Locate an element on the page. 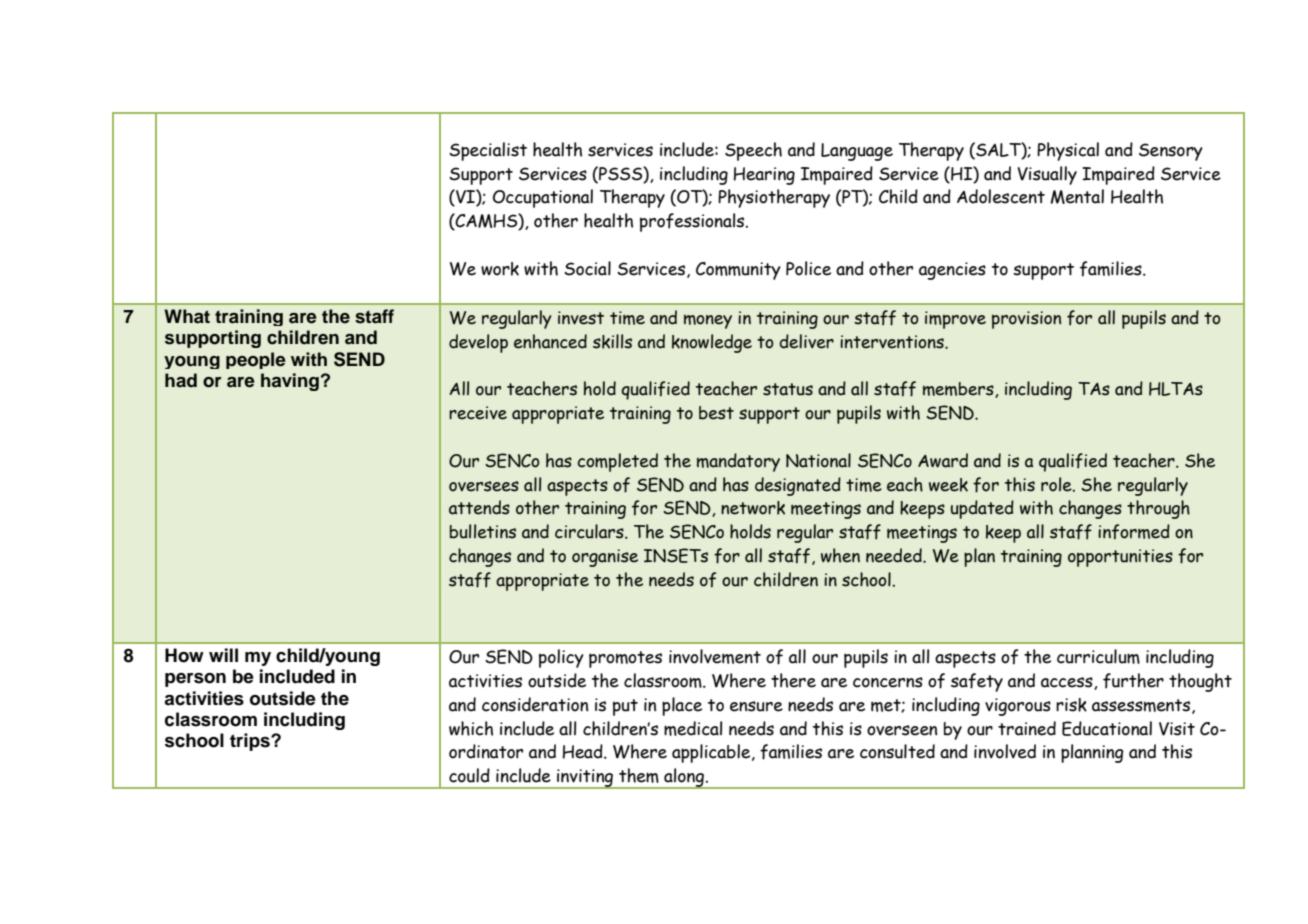 This document has width=1308, height=924. will is located at coordinates (223, 655).
